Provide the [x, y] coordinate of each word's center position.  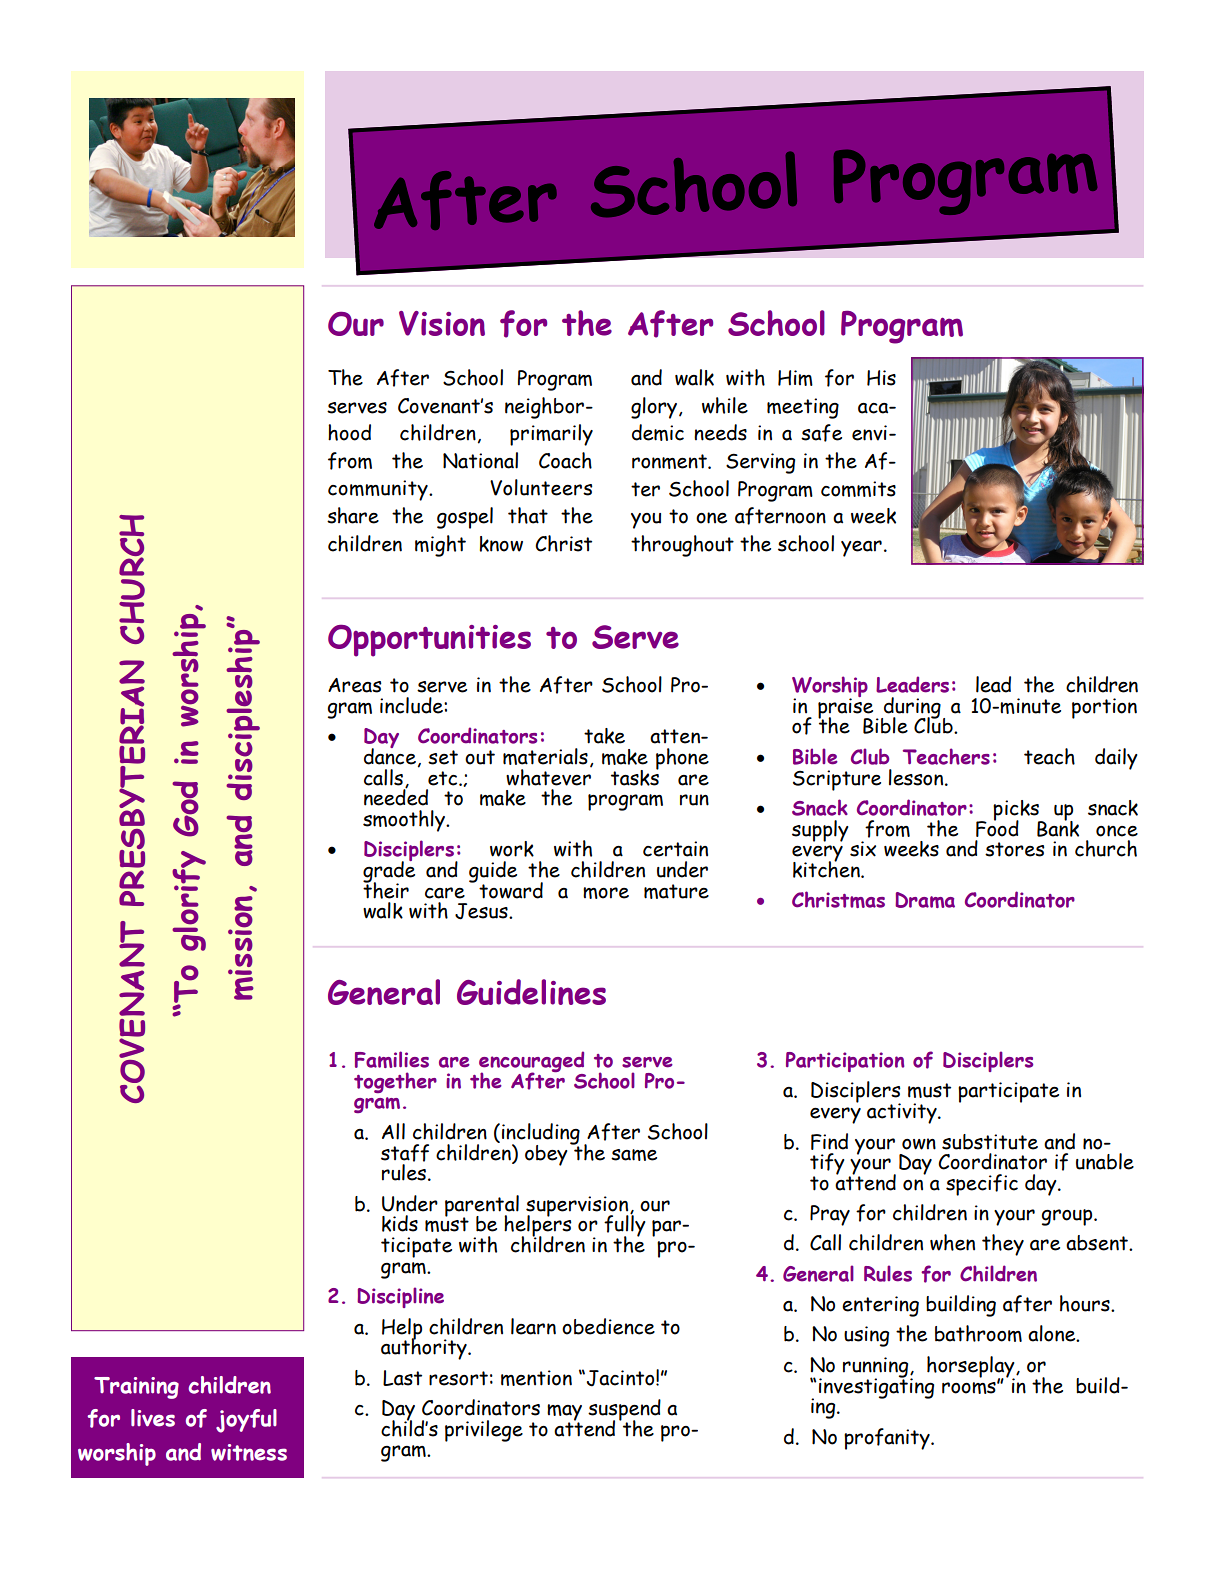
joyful [246, 1421]
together [395, 1082]
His [881, 378]
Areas [355, 685]
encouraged [532, 1063]
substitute [990, 1142]
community [379, 490]
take [604, 736]
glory [655, 408]
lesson [917, 777]
